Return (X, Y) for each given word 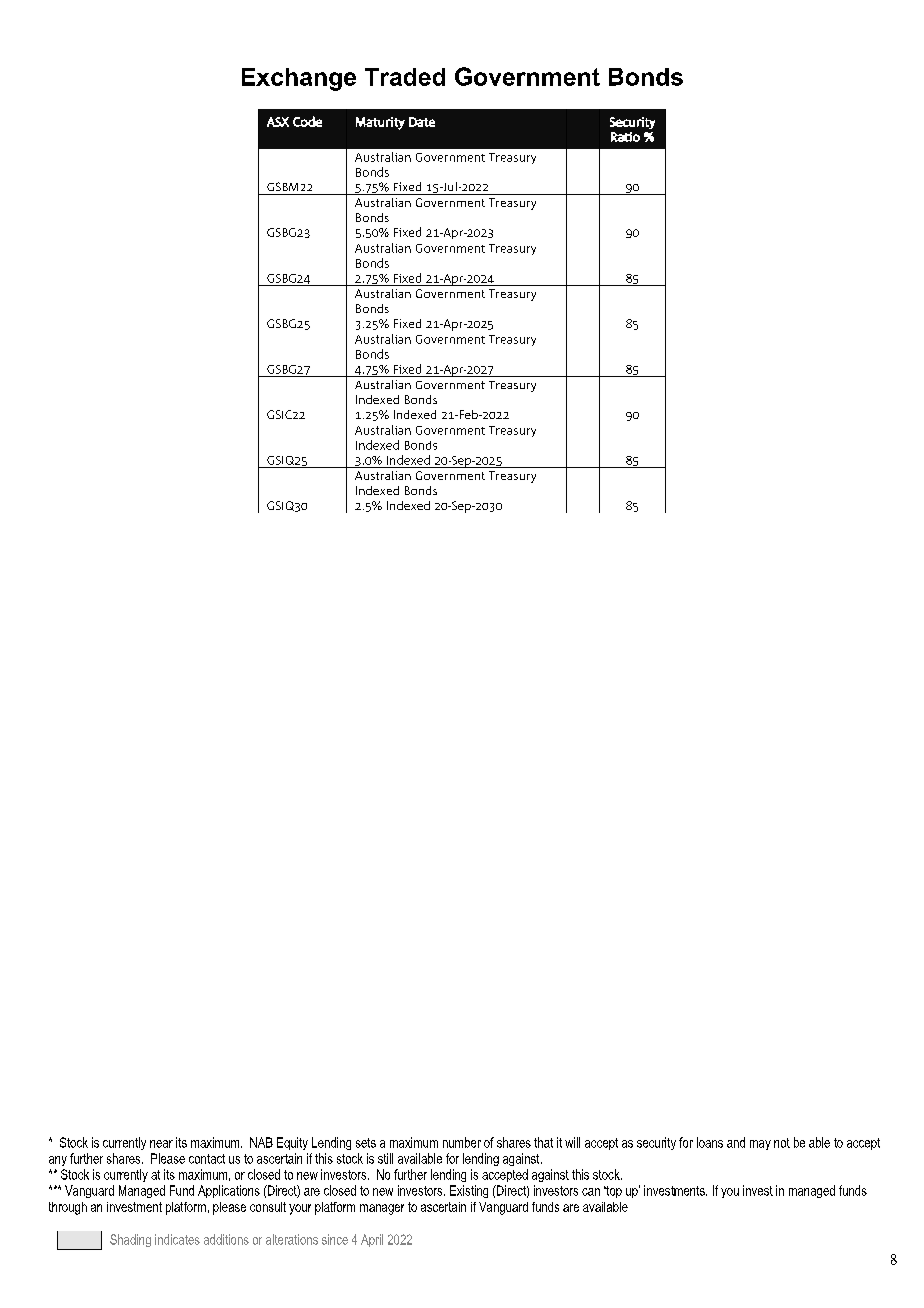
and (736, 1142)
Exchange (299, 79)
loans (710, 1142)
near (161, 1144)
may (760, 1145)
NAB (261, 1142)
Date (422, 122)
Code (307, 121)
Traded (405, 77)
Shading (130, 1240)
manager (382, 1209)
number (462, 1142)
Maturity (380, 123)
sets (366, 1143)
